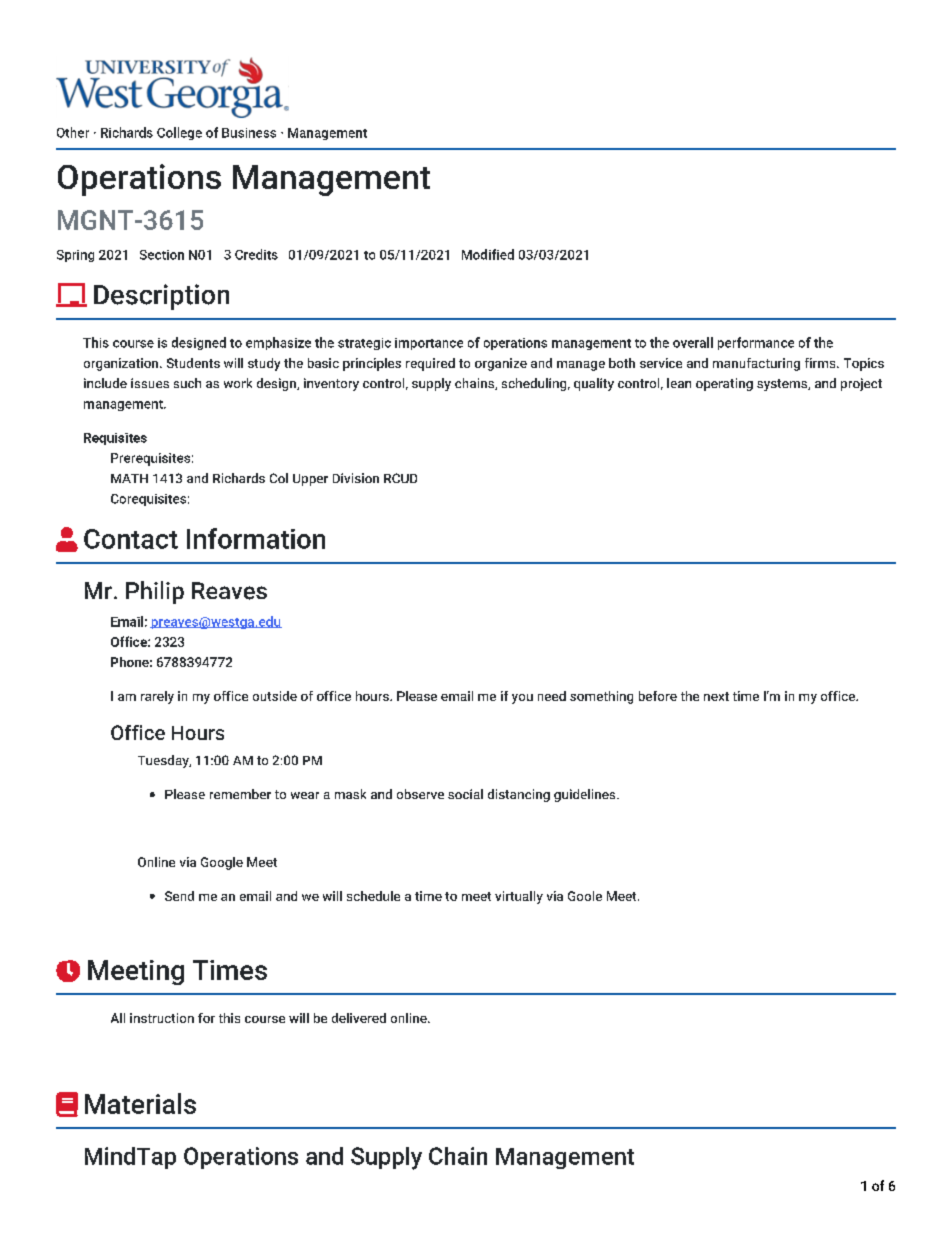 The image size is (952, 1233). Describe the element at coordinates (716, 696) in the screenshot. I see `next` at that location.
